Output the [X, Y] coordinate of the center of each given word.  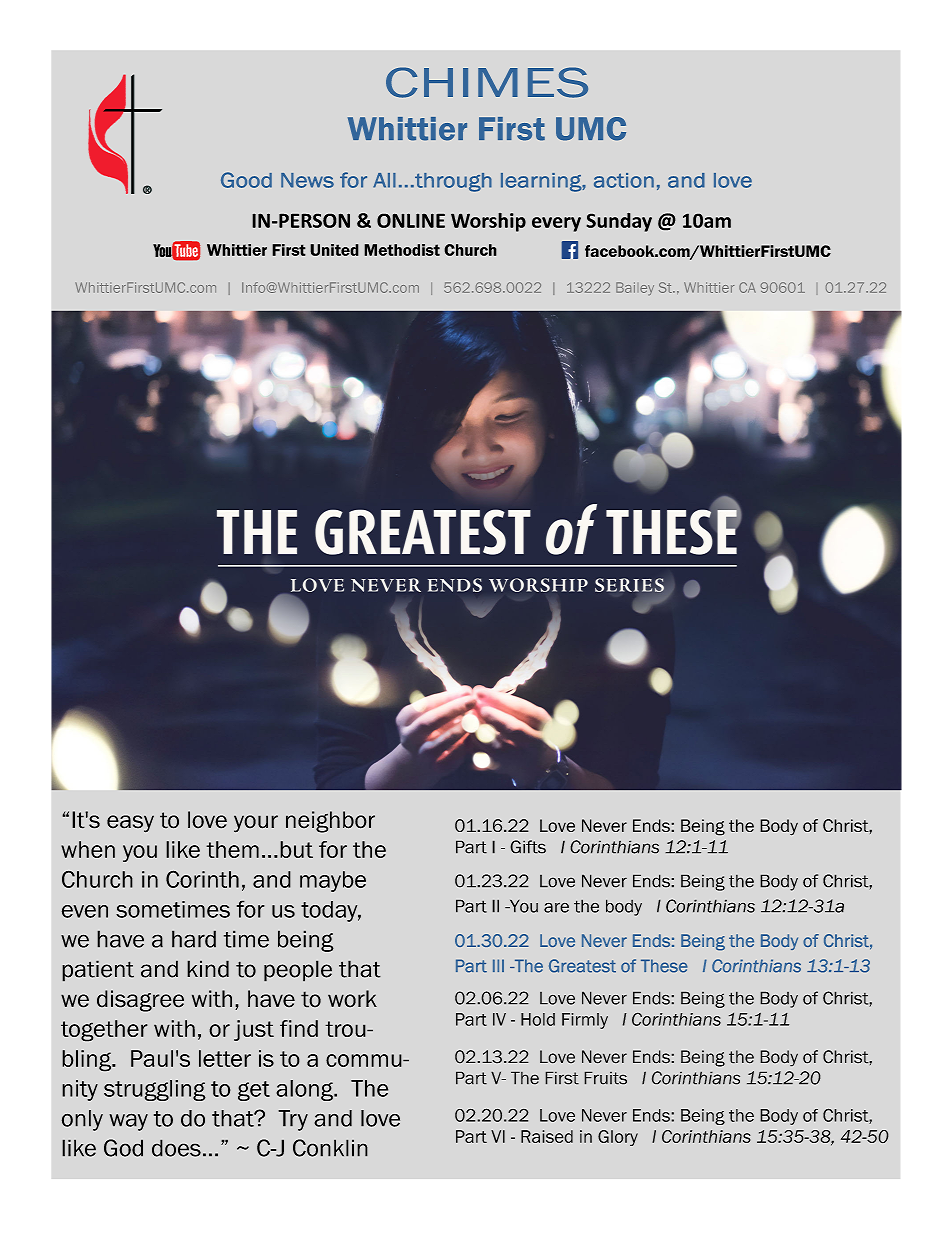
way [128, 1122]
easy [130, 824]
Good [246, 180]
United [334, 250]
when [88, 849]
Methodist [402, 250]
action [624, 180]
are [556, 908]
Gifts [528, 847]
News [307, 180]
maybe [333, 881]
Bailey [635, 288]
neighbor [330, 822]
